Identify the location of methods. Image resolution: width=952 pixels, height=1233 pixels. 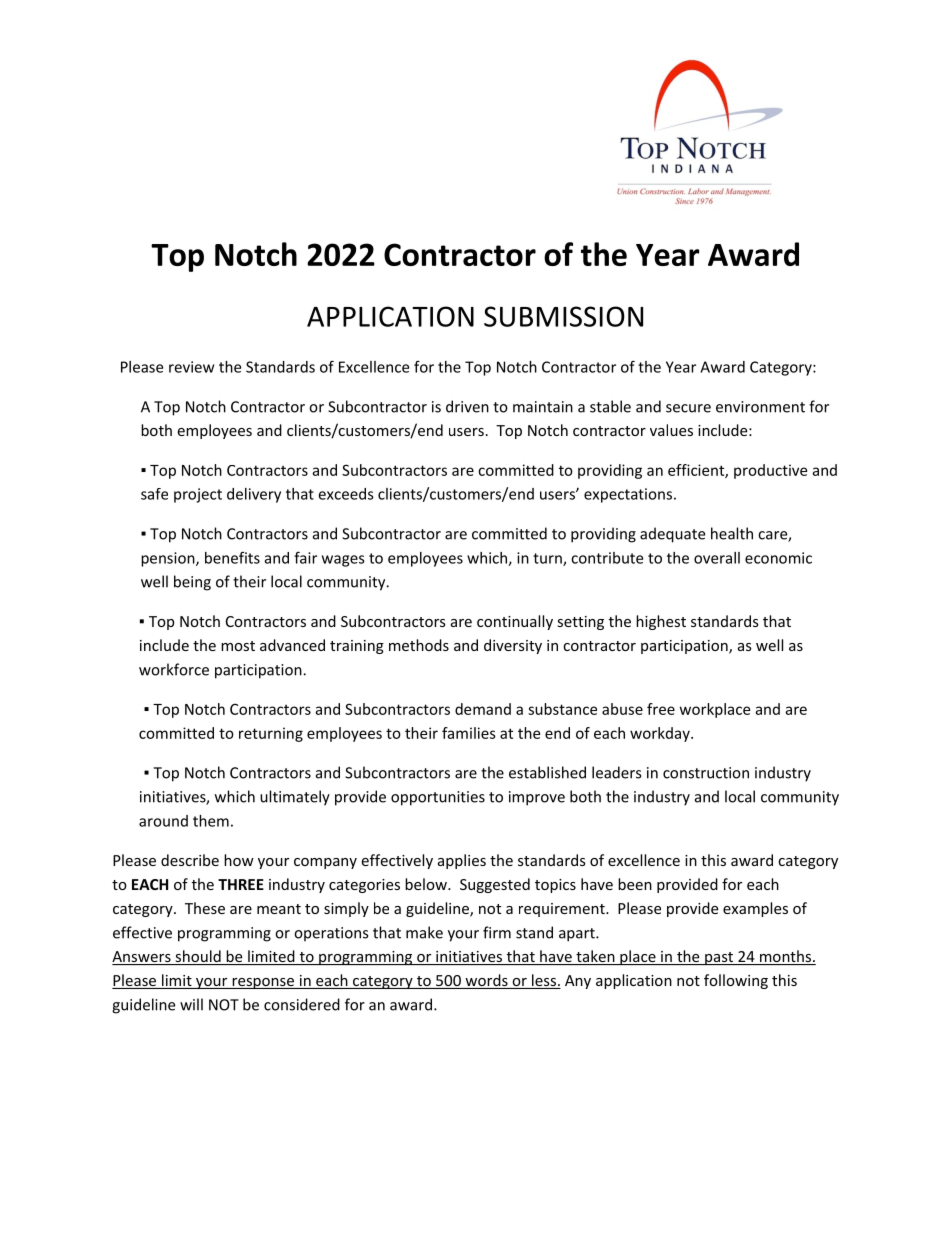
(419, 645).
